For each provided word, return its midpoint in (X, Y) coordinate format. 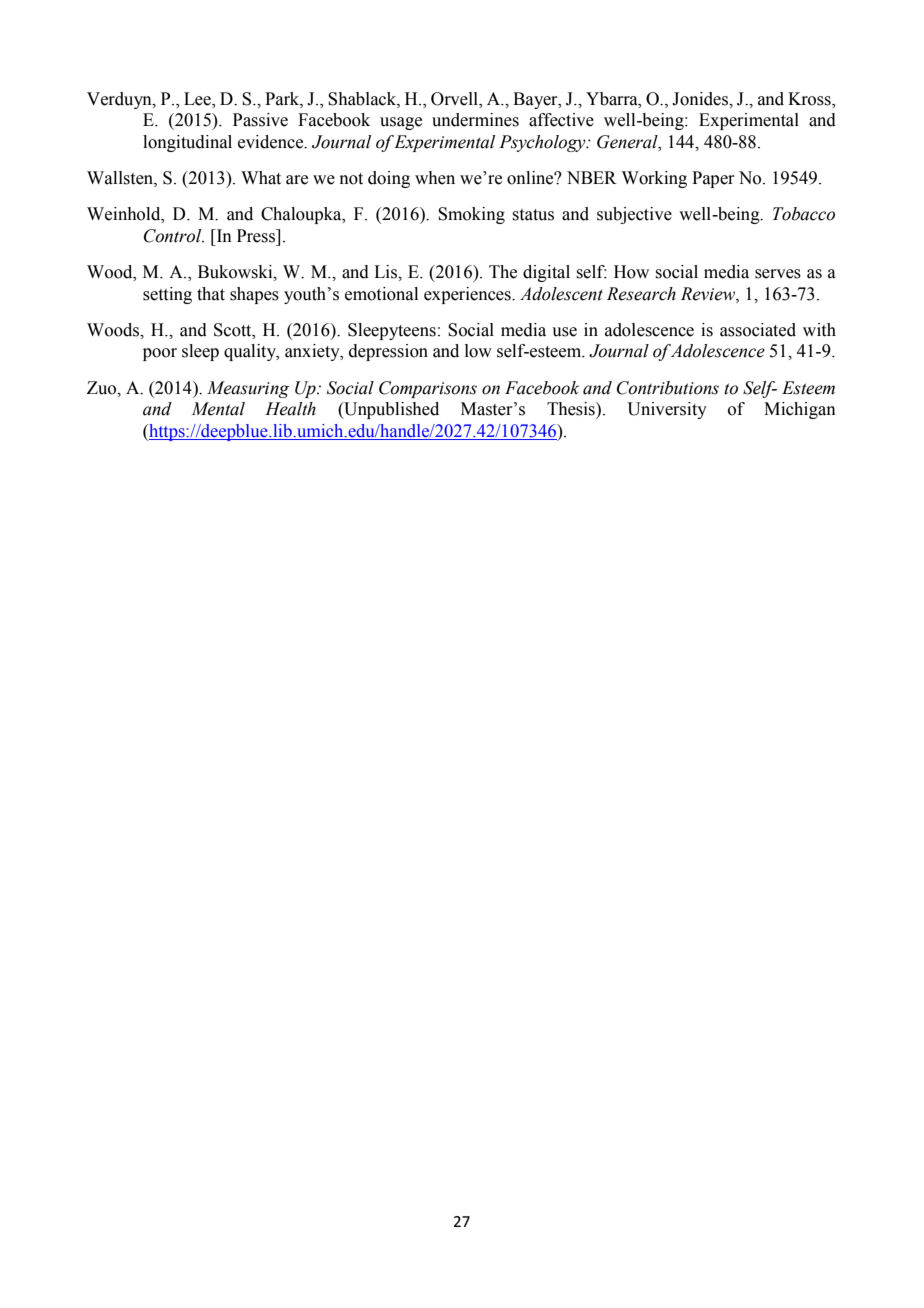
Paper (713, 179)
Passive (260, 120)
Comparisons (428, 389)
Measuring (248, 389)
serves (778, 274)
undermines (475, 120)
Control (174, 236)
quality (251, 352)
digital (546, 273)
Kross (810, 99)
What (261, 178)
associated (758, 330)
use (564, 332)
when (435, 178)
